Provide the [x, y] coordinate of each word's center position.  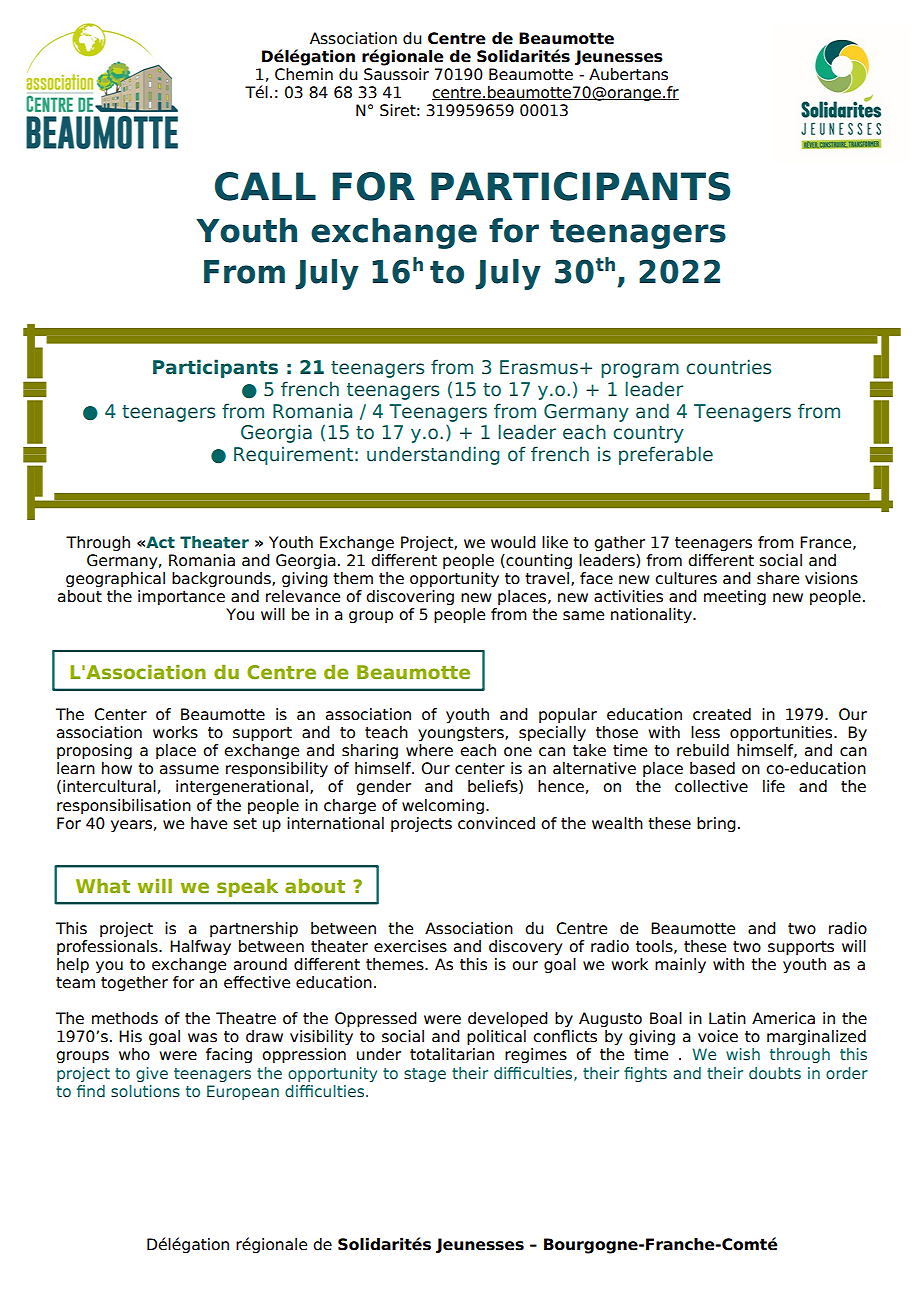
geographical [115, 579]
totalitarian [452, 1054]
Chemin [304, 74]
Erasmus [539, 367]
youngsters [462, 734]
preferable [666, 455]
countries [728, 367]
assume [189, 770]
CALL [265, 186]
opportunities [782, 733]
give [152, 1074]
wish [743, 1054]
